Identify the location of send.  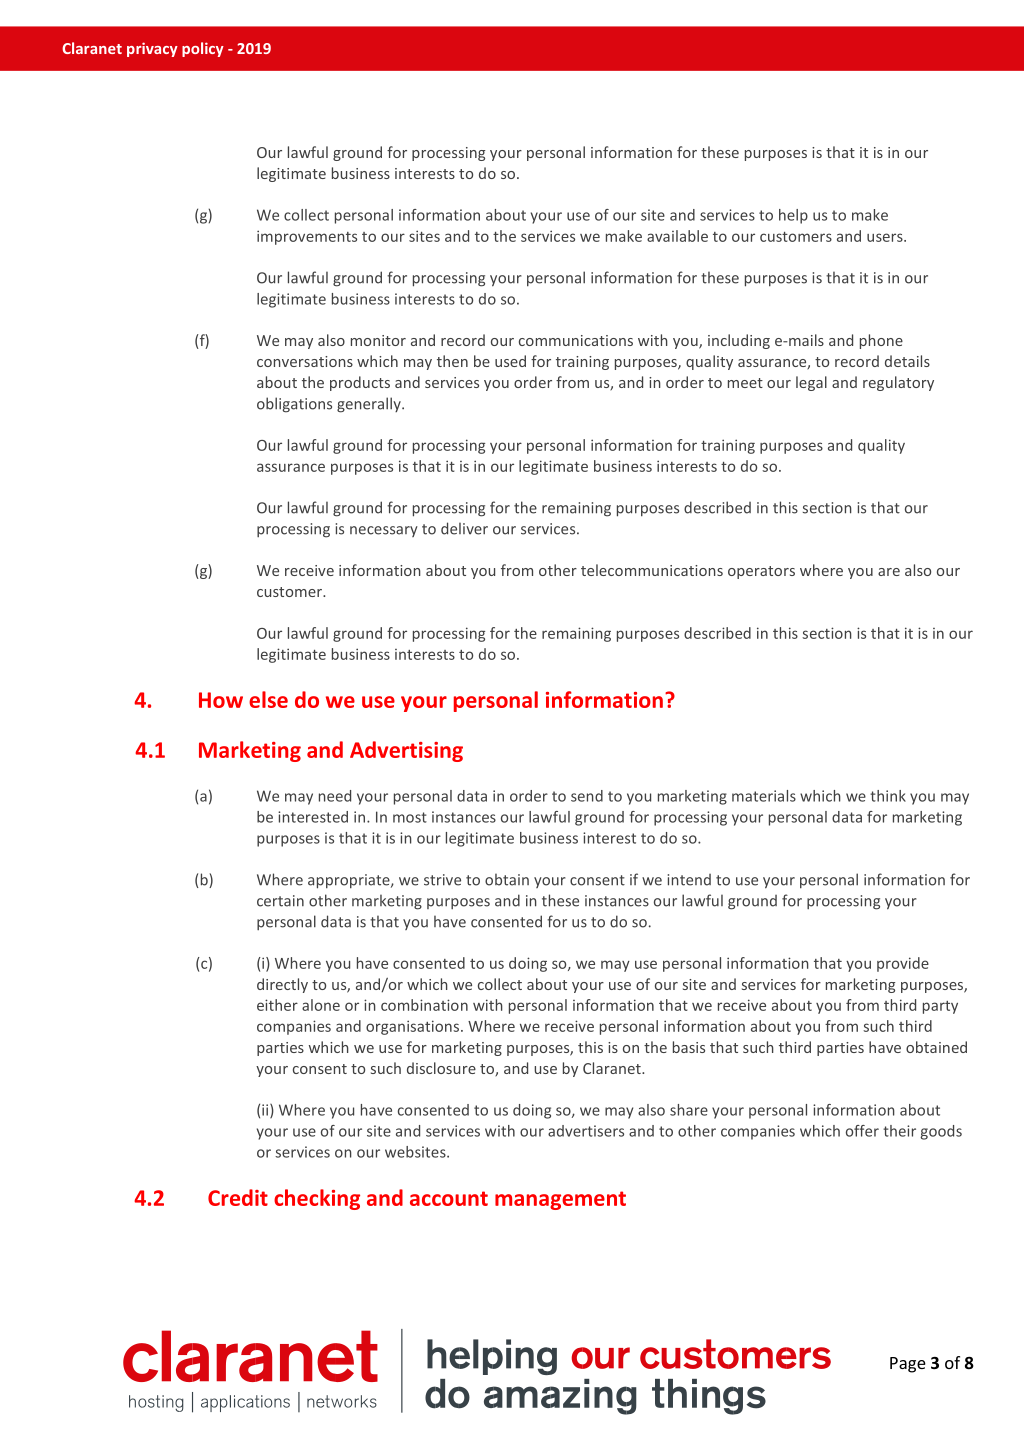
(587, 796).
